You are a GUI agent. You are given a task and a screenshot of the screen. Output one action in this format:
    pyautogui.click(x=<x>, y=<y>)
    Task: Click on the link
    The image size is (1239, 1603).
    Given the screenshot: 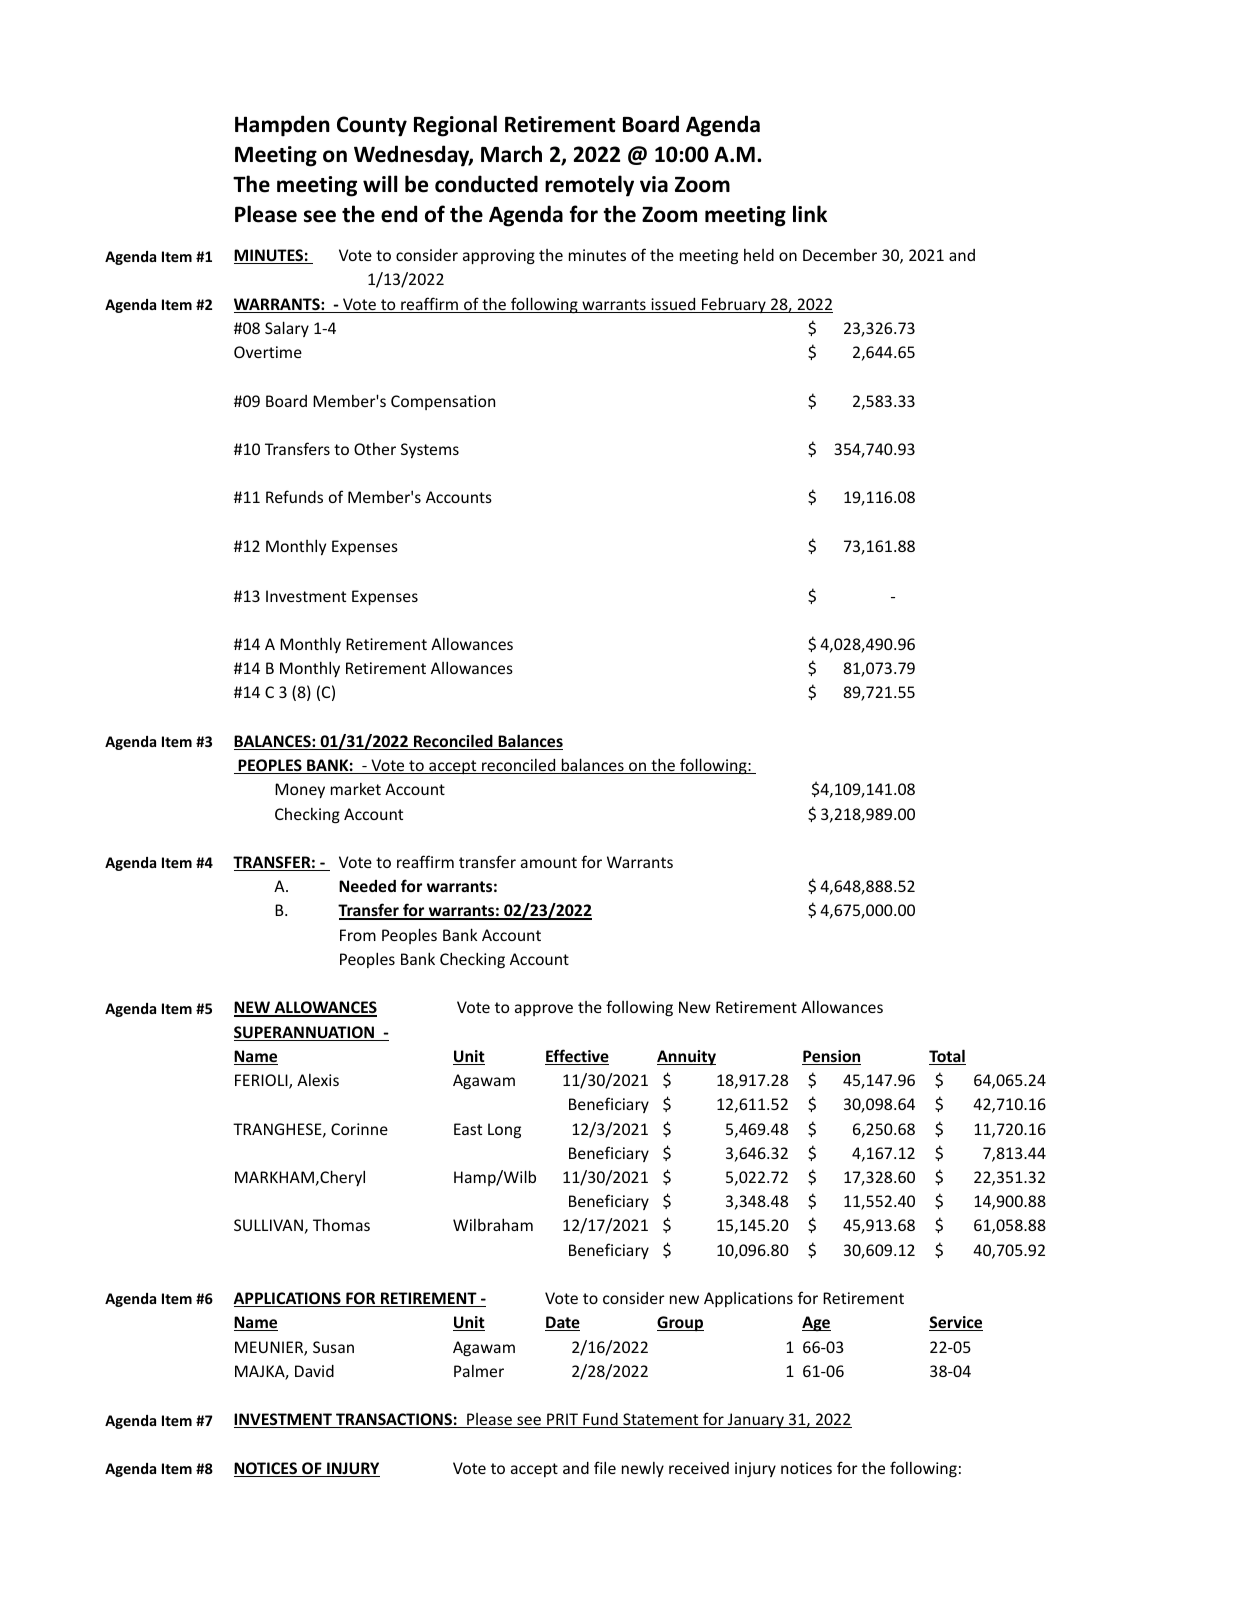 What is the action you would take?
    pyautogui.click(x=810, y=213)
